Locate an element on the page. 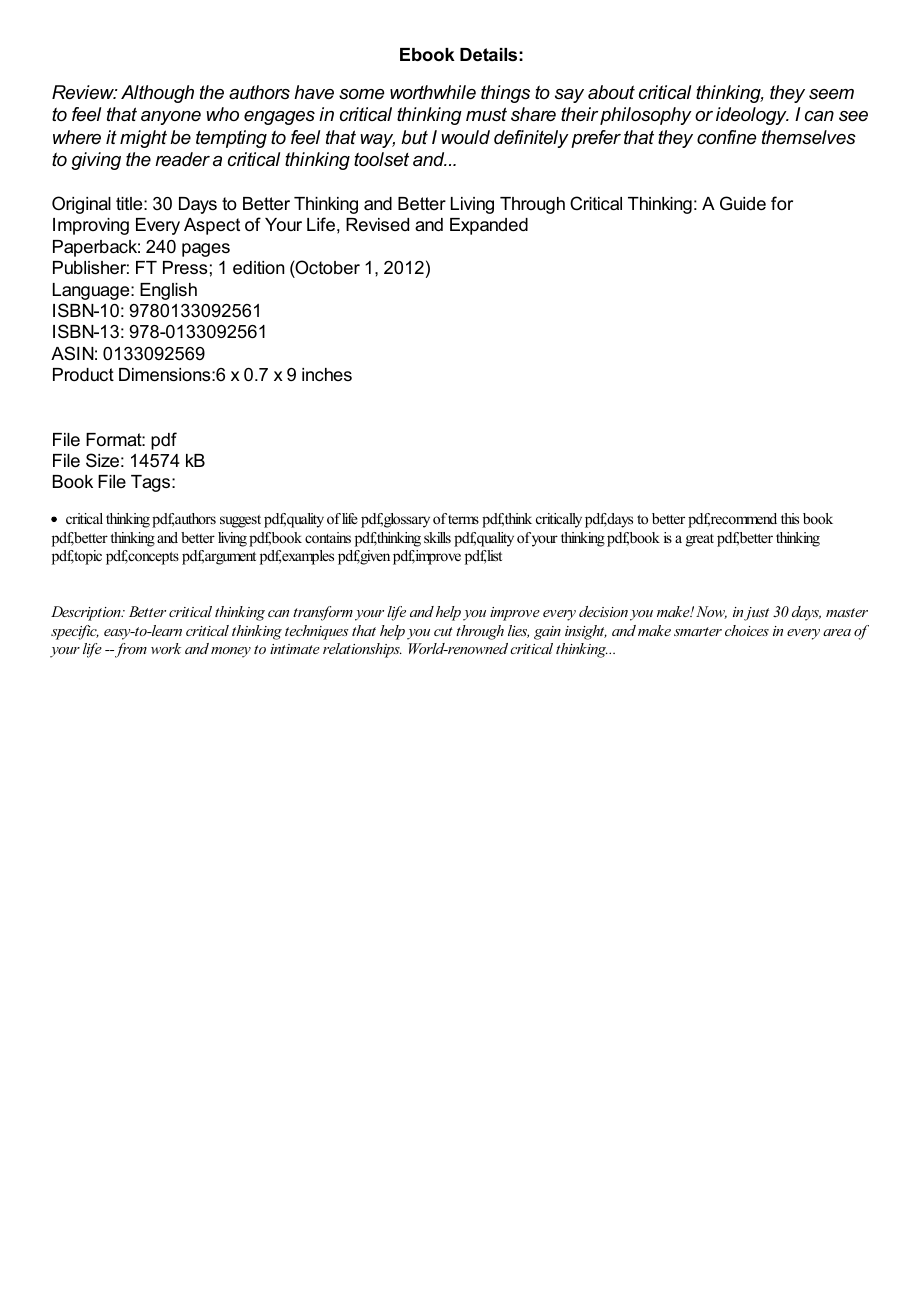 The width and height of the page is (924, 1308). inches is located at coordinates (327, 374).
